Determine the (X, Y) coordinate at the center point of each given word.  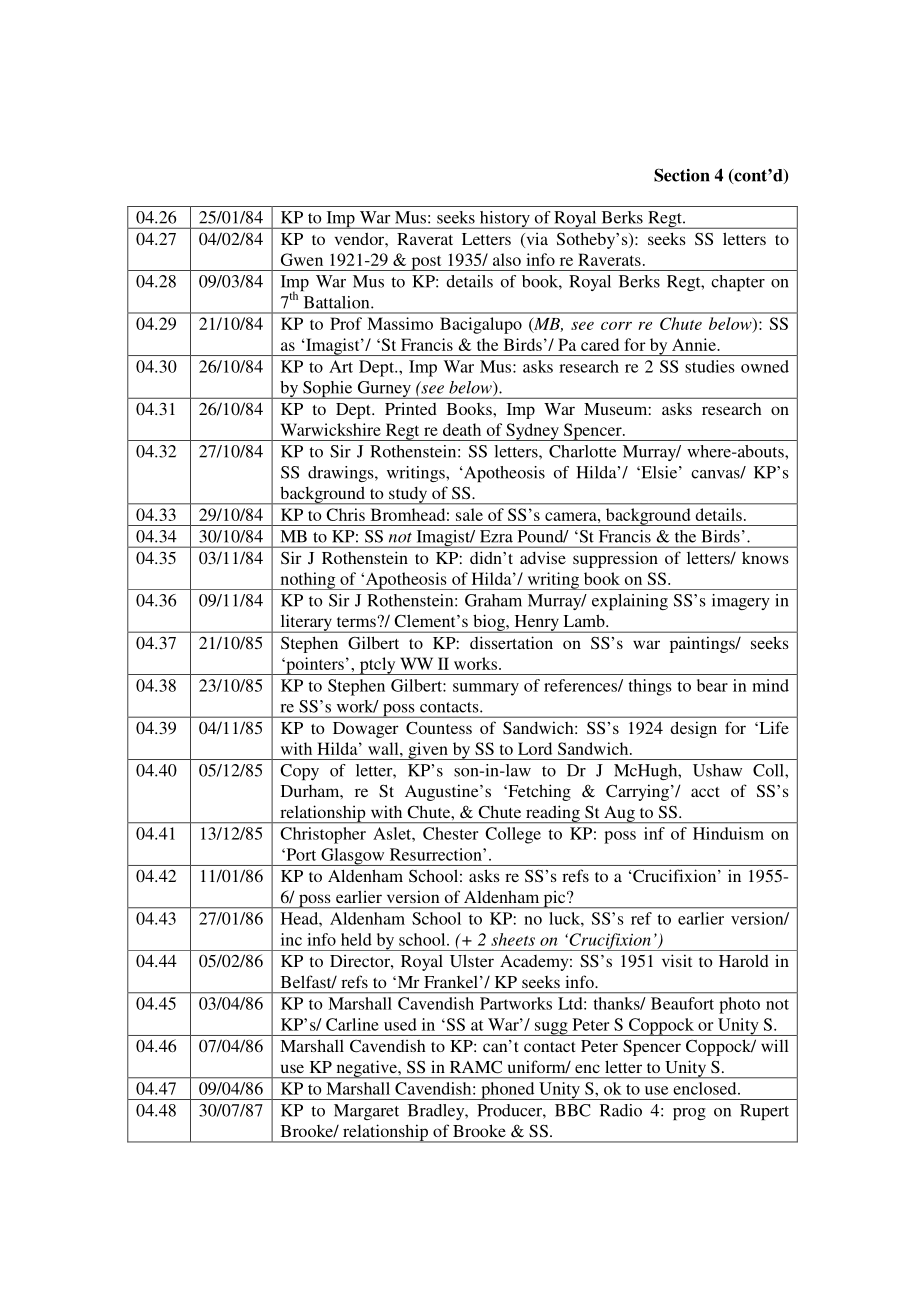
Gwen (302, 259)
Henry (536, 624)
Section (682, 175)
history (505, 220)
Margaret (366, 1112)
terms (357, 622)
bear (712, 685)
